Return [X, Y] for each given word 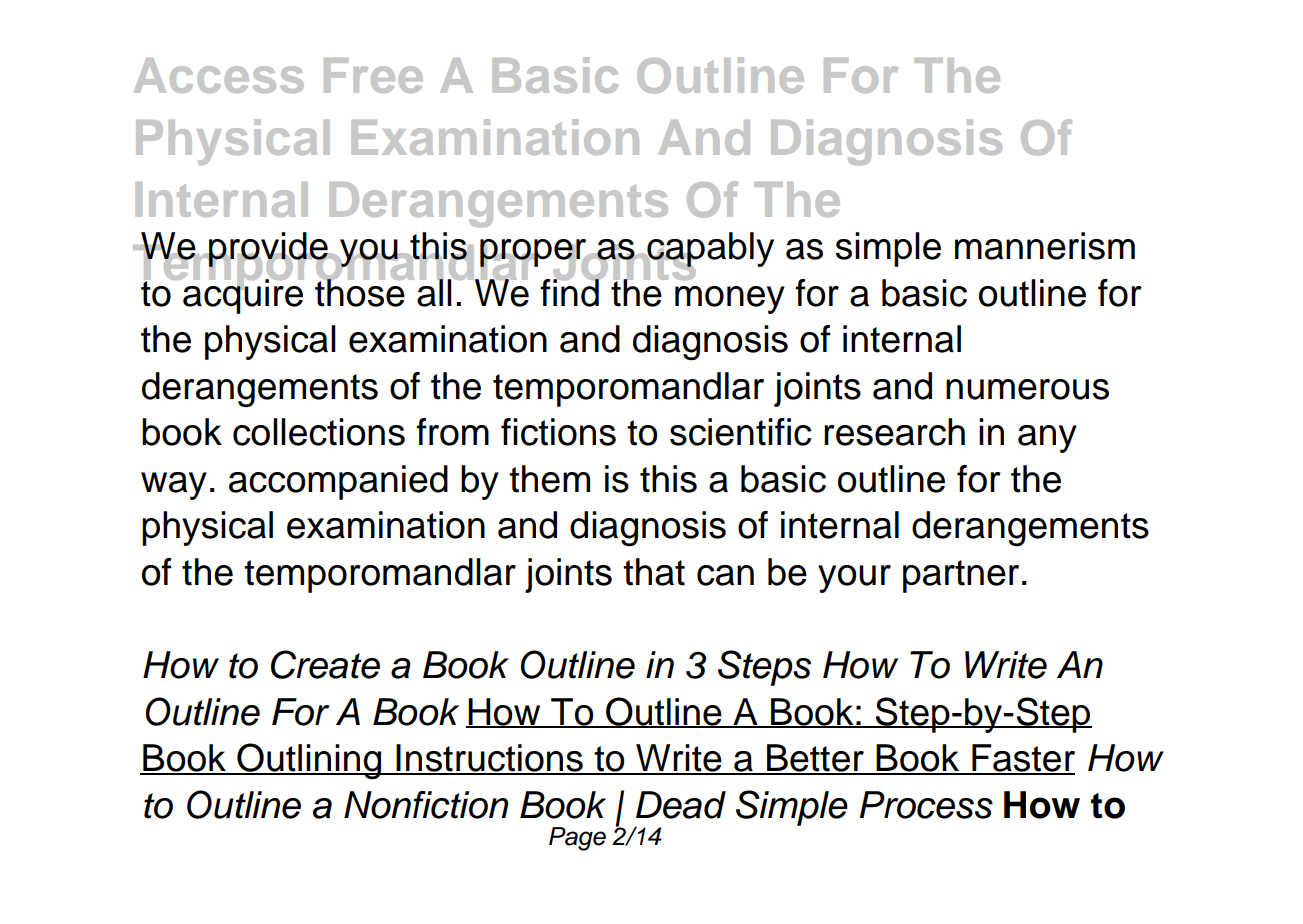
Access [219, 75]
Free [373, 75]
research [894, 432]
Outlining [309, 761]
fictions [558, 432]
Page [577, 839]
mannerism [1045, 246]
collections [319, 432]
